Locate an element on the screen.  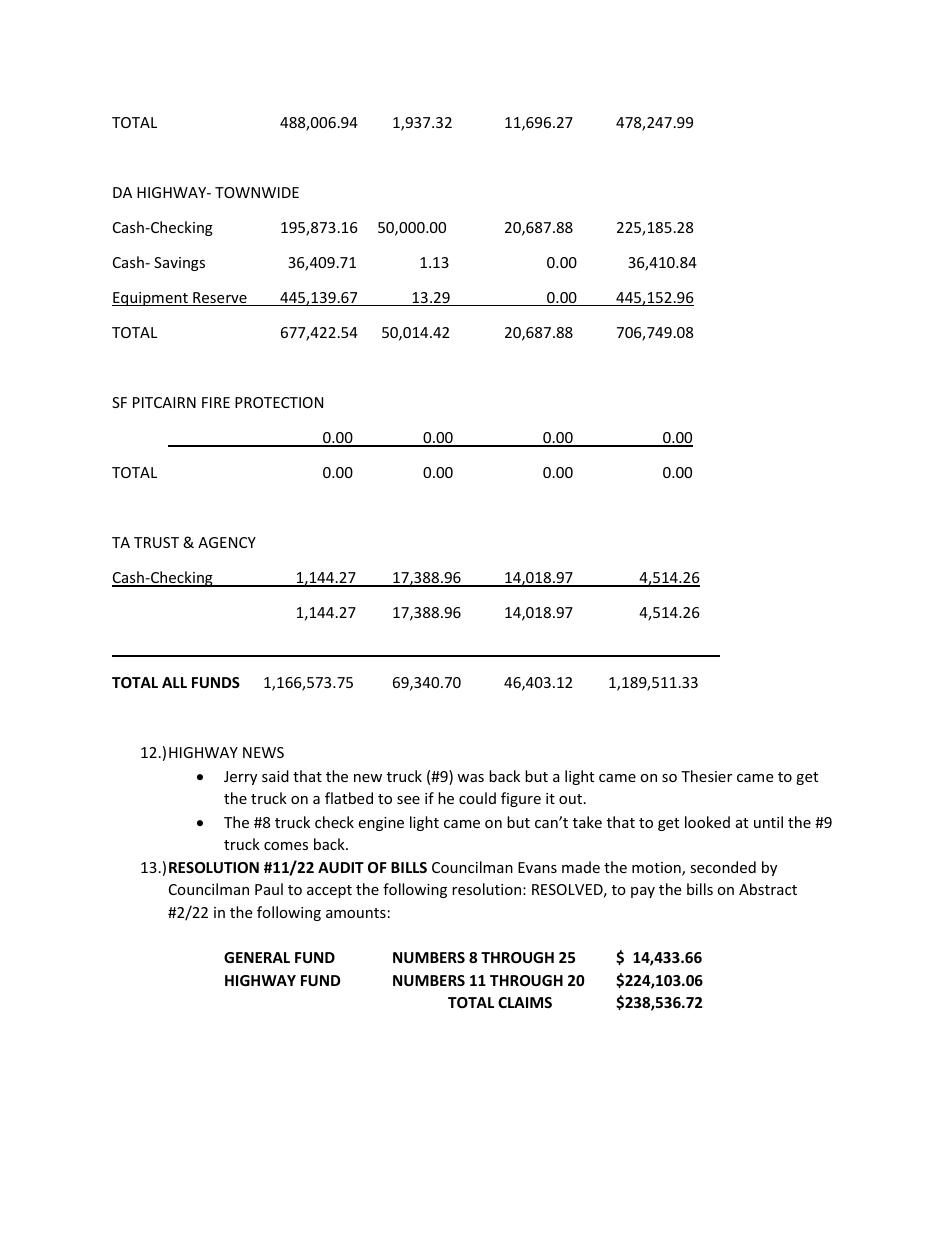
Jerry is located at coordinates (240, 778).
